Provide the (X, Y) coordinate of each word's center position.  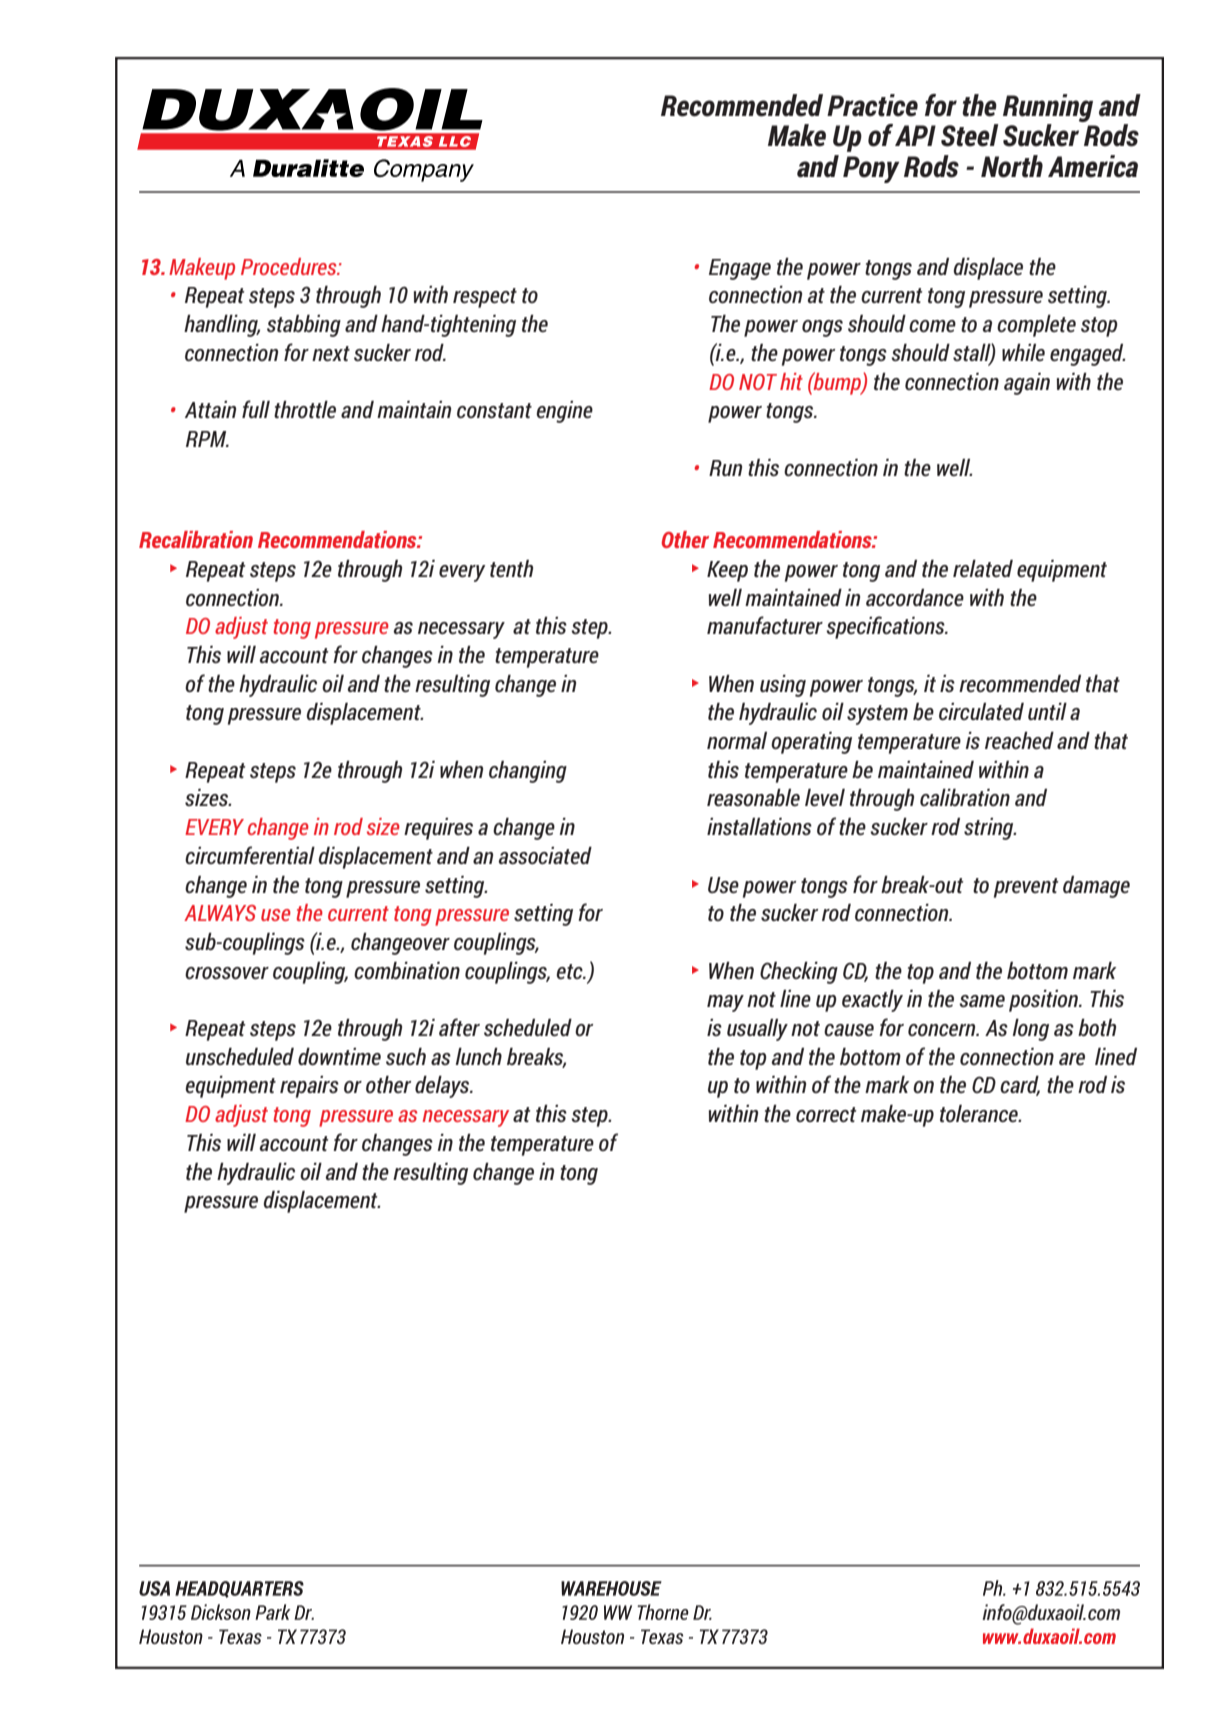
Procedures (290, 266)
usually (757, 1030)
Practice (872, 105)
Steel (970, 135)
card (1020, 1085)
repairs (309, 1087)
